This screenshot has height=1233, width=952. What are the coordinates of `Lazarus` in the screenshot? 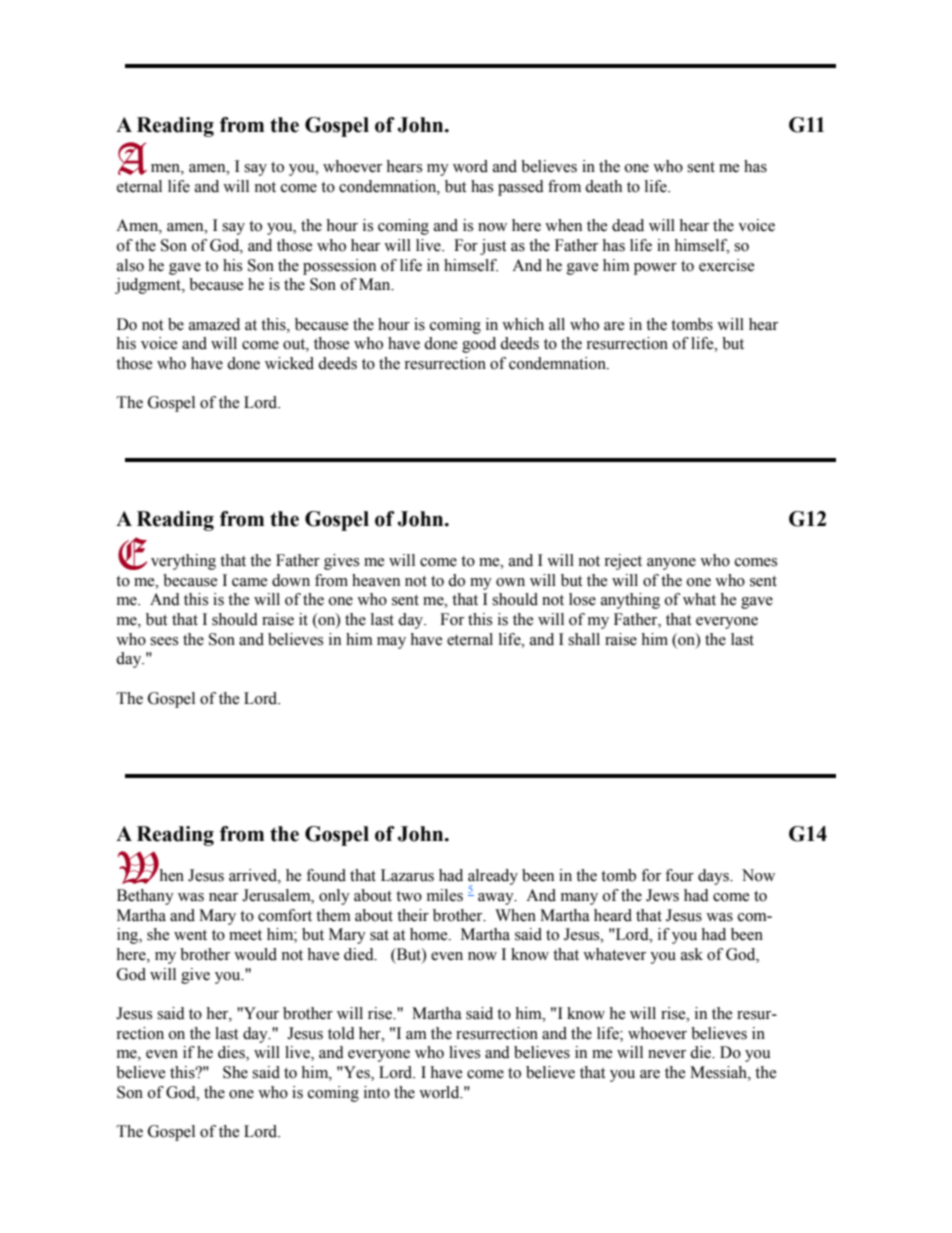 It's located at (407, 875).
